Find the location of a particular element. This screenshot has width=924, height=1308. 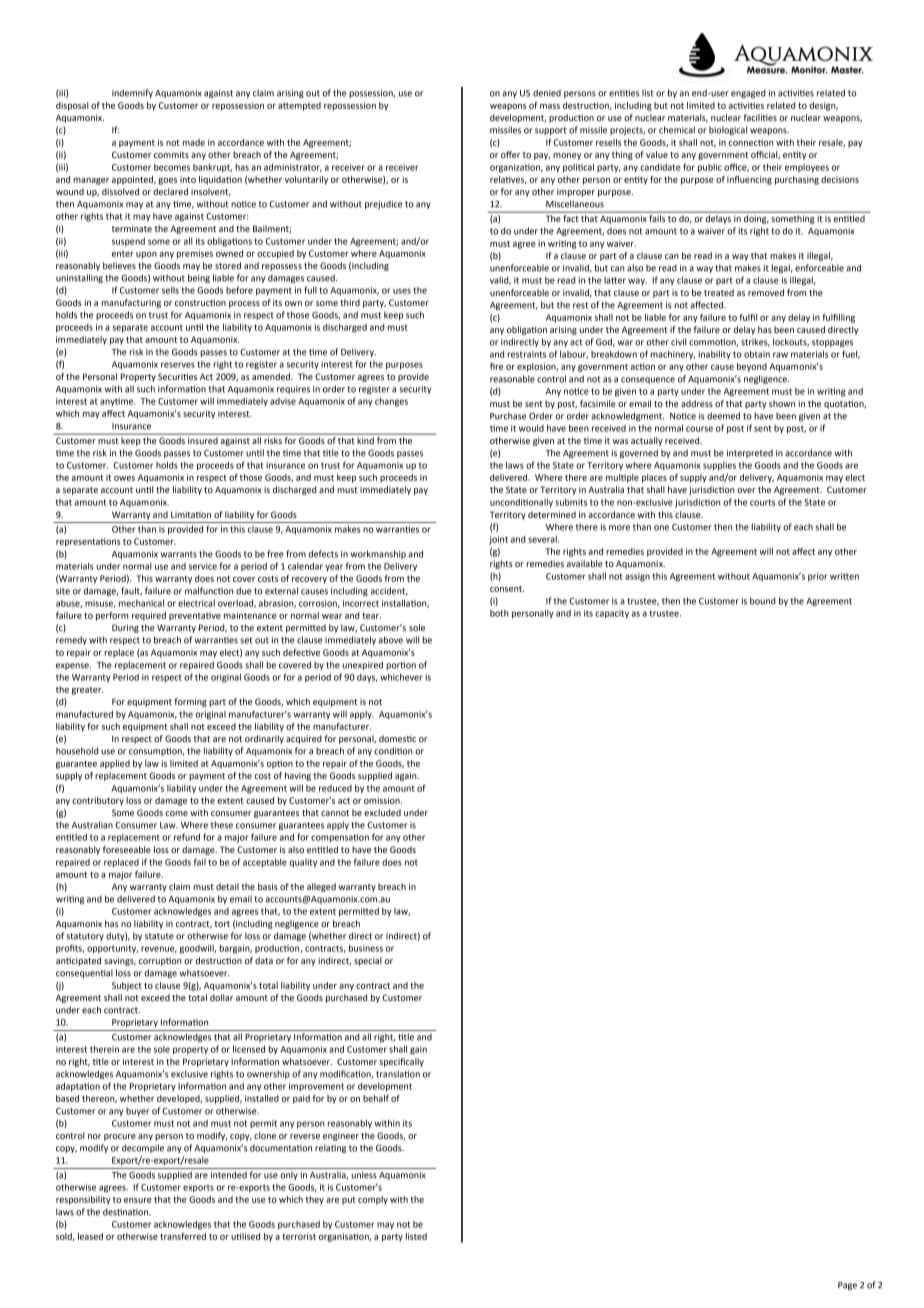

deemed is located at coordinates (723, 416).
